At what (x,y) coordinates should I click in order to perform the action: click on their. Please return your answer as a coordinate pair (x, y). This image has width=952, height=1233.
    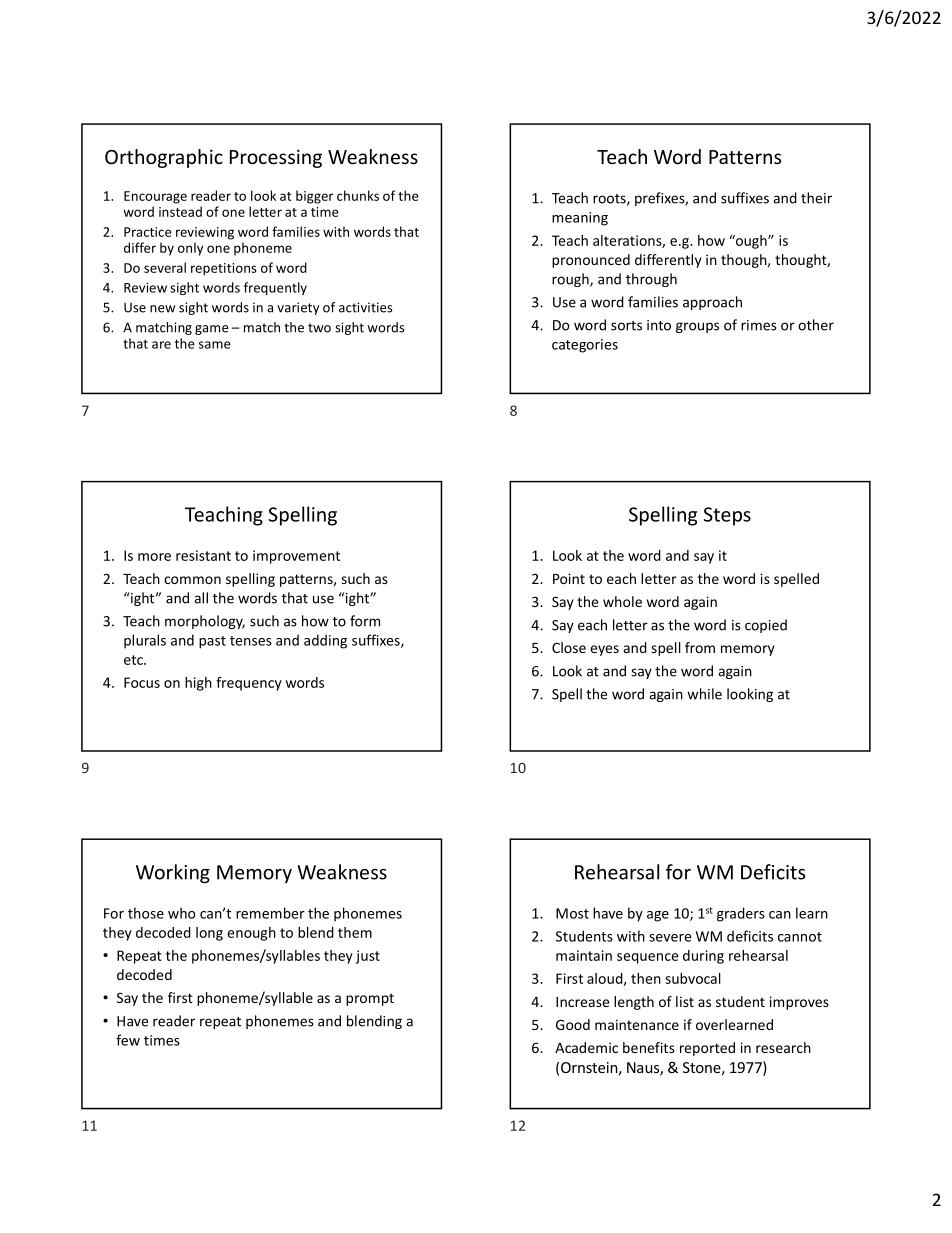
    Looking at the image, I should click on (816, 198).
